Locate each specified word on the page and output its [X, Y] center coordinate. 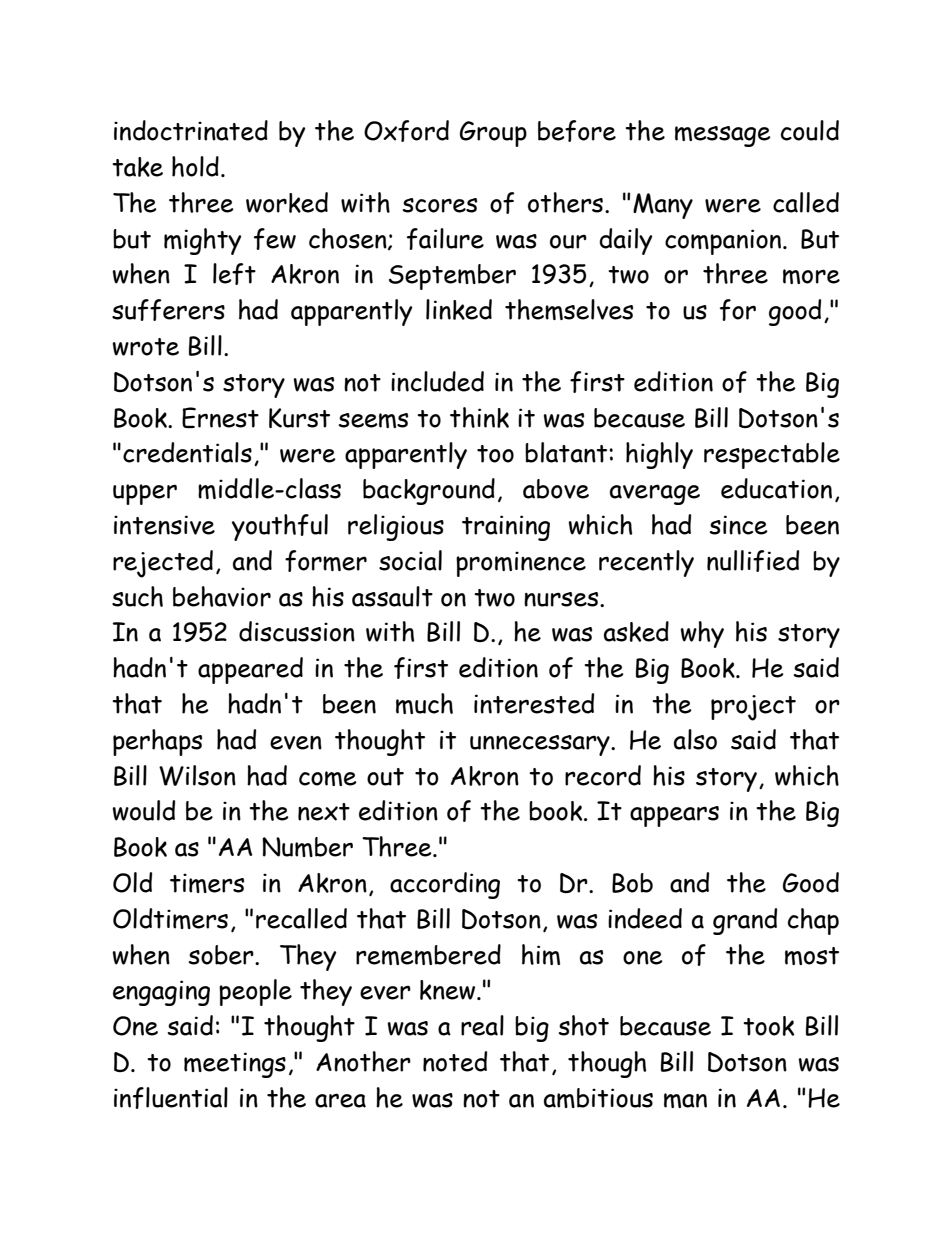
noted [455, 1061]
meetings [235, 1065]
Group [493, 134]
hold [195, 166]
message [723, 136]
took [768, 1026]
